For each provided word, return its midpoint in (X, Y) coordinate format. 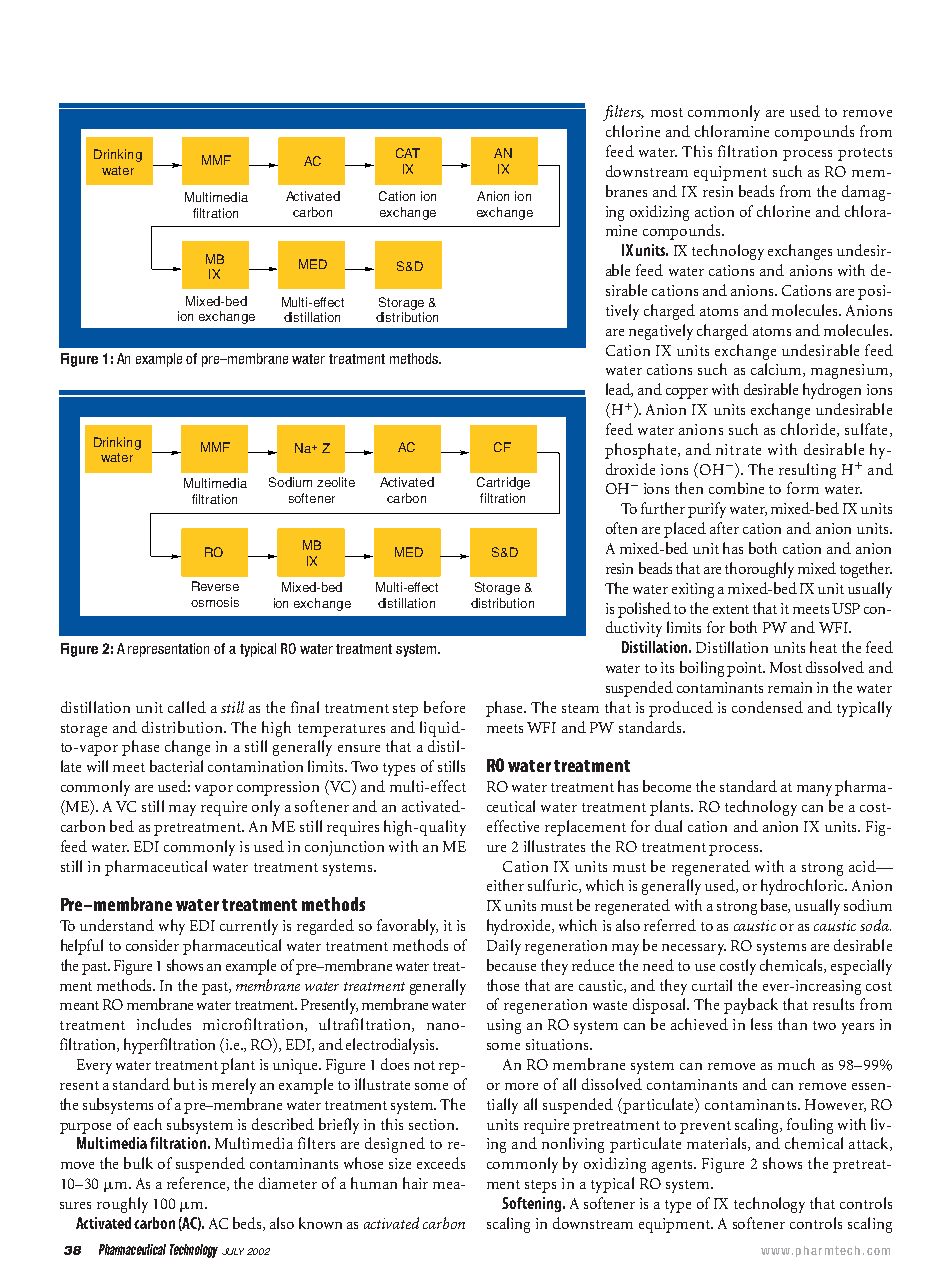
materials (718, 1144)
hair (415, 1183)
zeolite (336, 482)
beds (248, 1224)
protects (865, 154)
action (714, 211)
